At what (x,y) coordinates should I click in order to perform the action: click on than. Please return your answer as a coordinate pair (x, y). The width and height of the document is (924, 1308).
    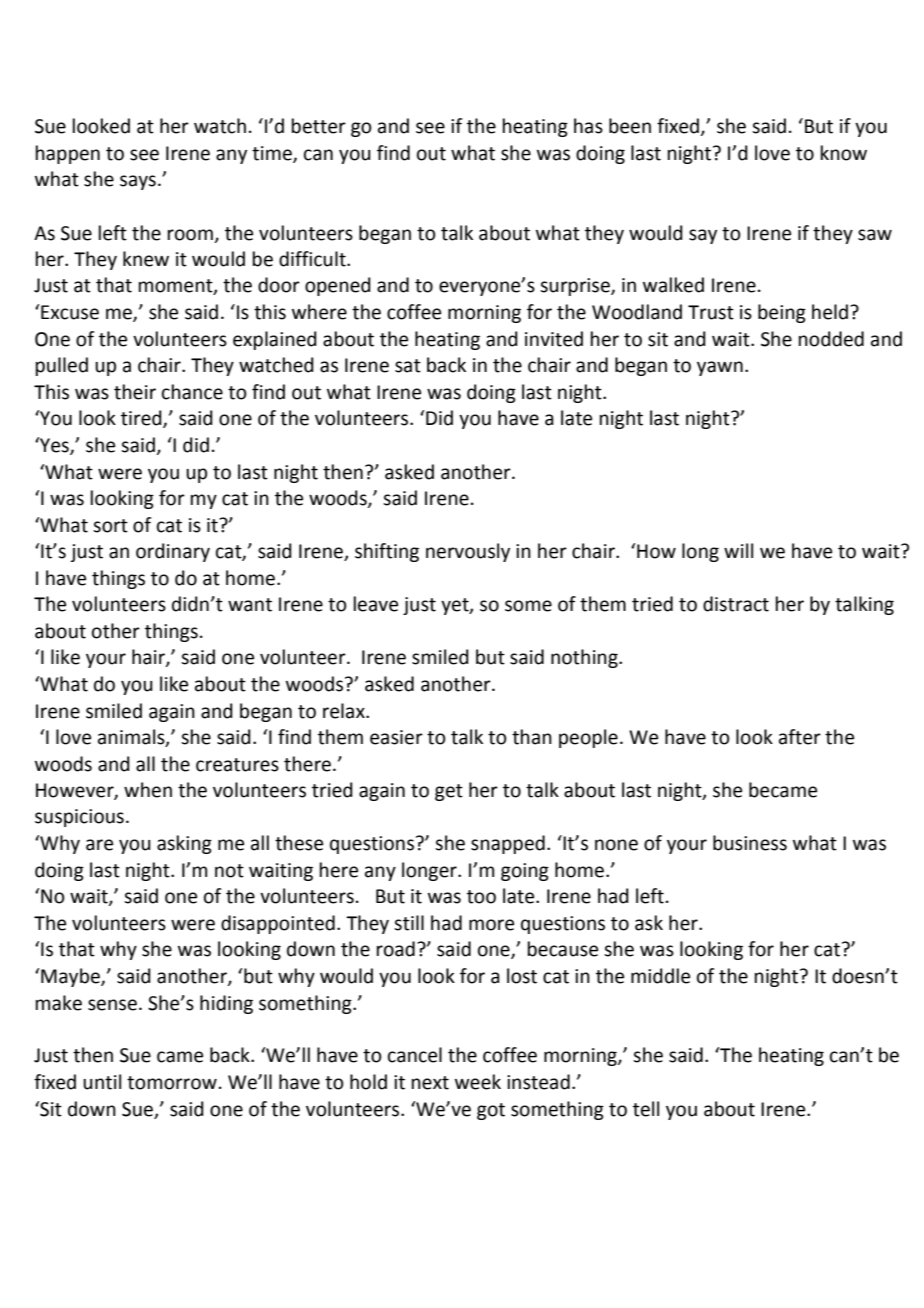
    Looking at the image, I should click on (532, 737).
